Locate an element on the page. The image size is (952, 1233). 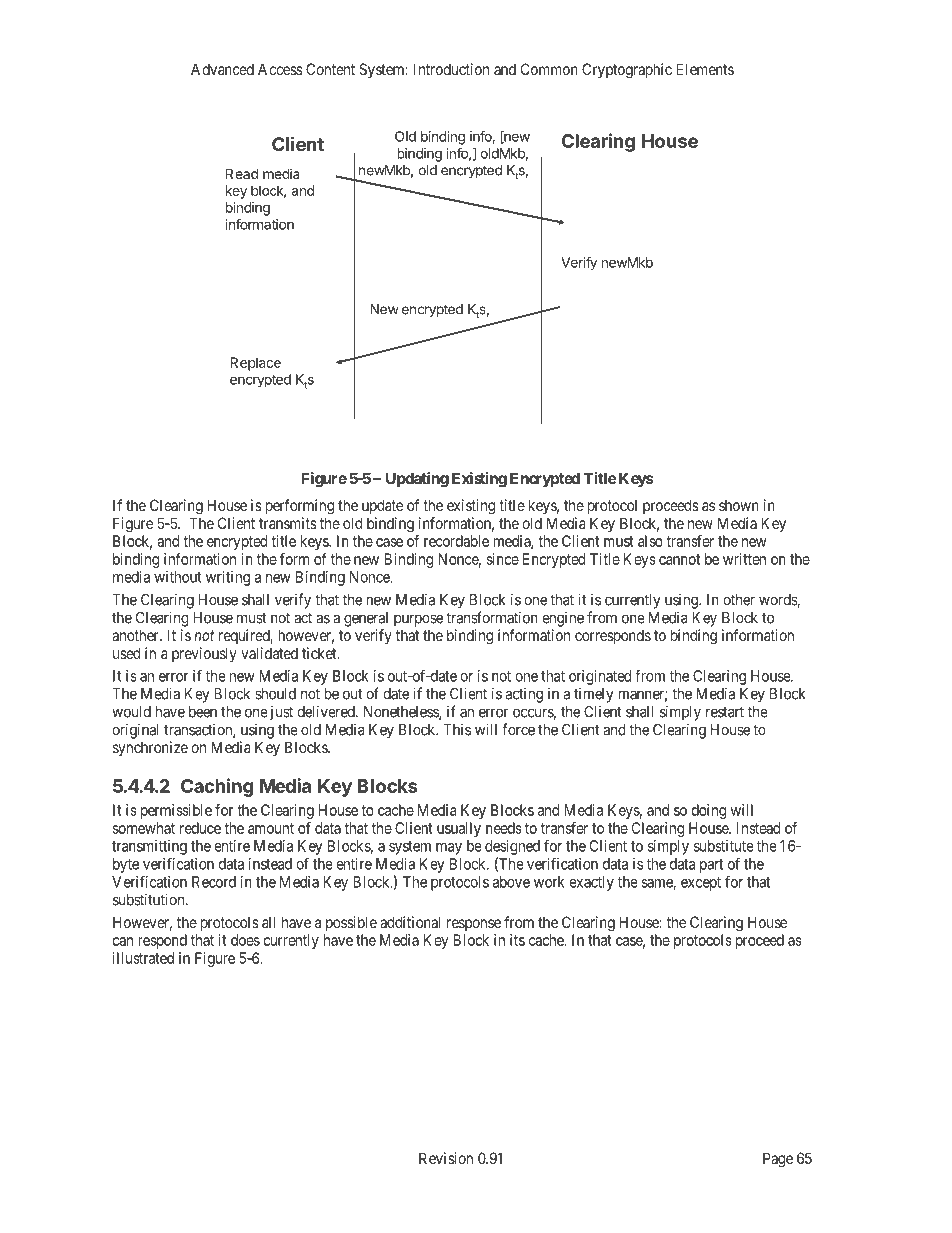
cannot is located at coordinates (679, 559).
